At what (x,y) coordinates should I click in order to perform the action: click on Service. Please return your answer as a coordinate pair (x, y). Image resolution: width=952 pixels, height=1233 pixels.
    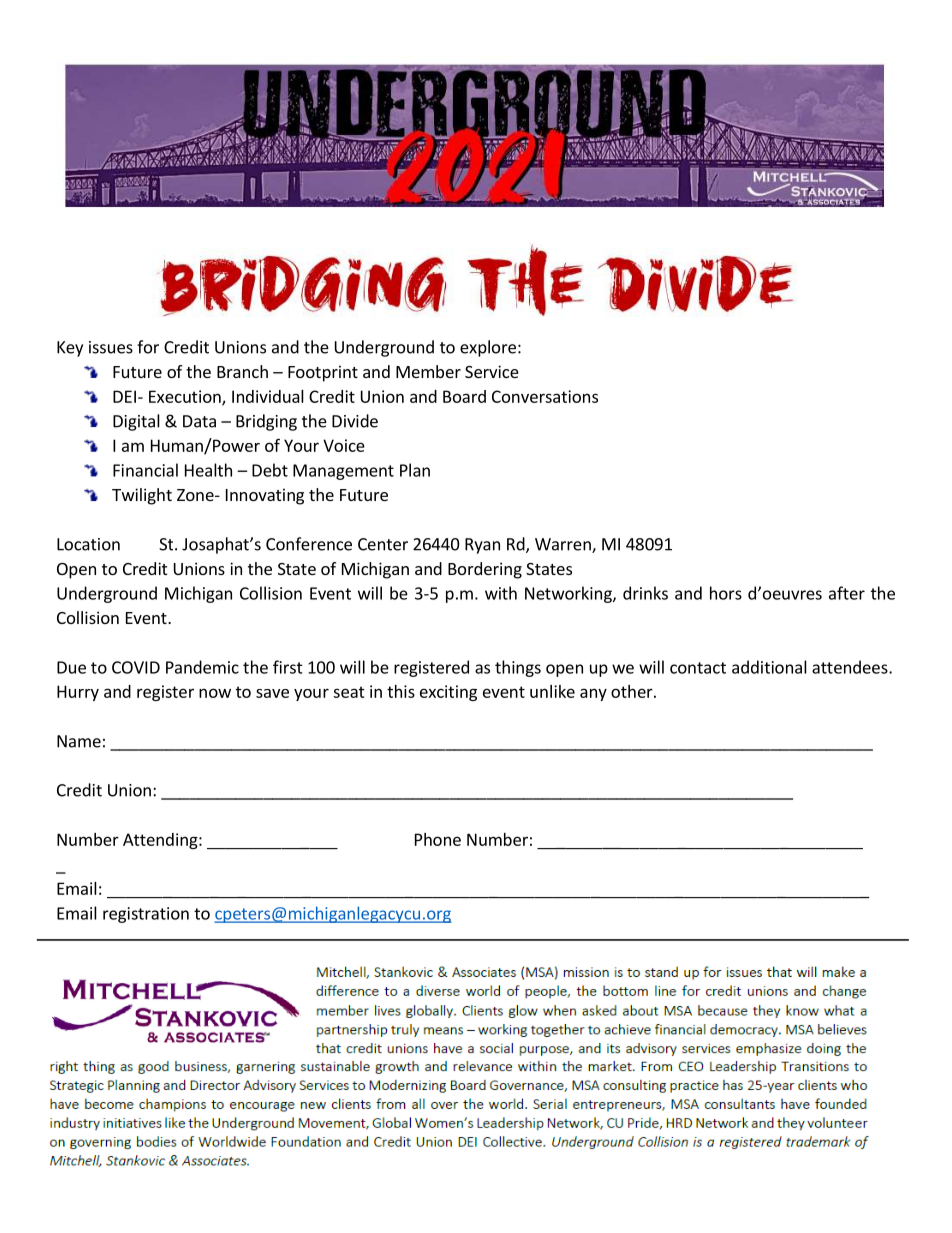
    Looking at the image, I should click on (492, 371).
